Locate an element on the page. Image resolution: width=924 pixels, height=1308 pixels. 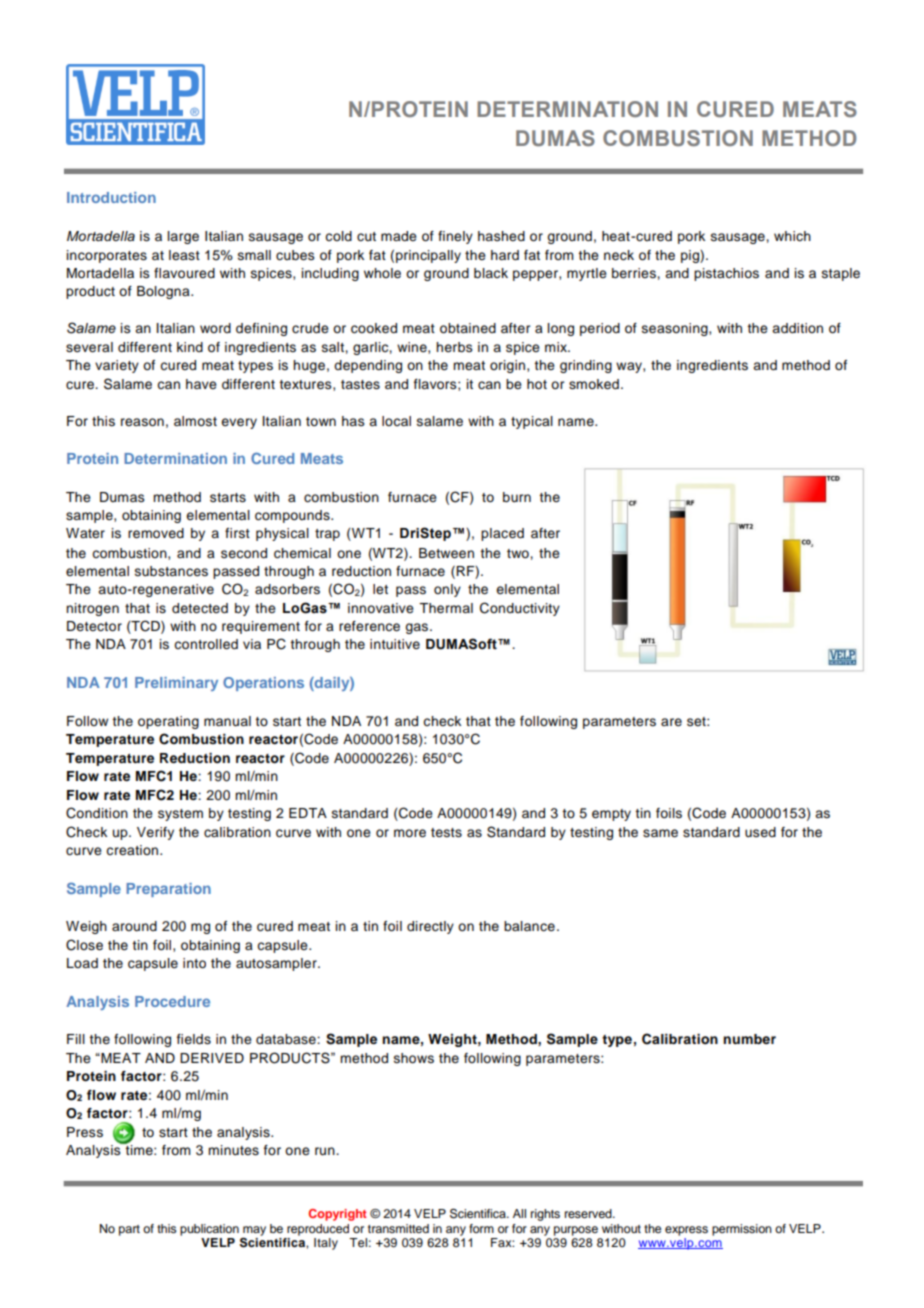
Procedure is located at coordinates (172, 1001).
